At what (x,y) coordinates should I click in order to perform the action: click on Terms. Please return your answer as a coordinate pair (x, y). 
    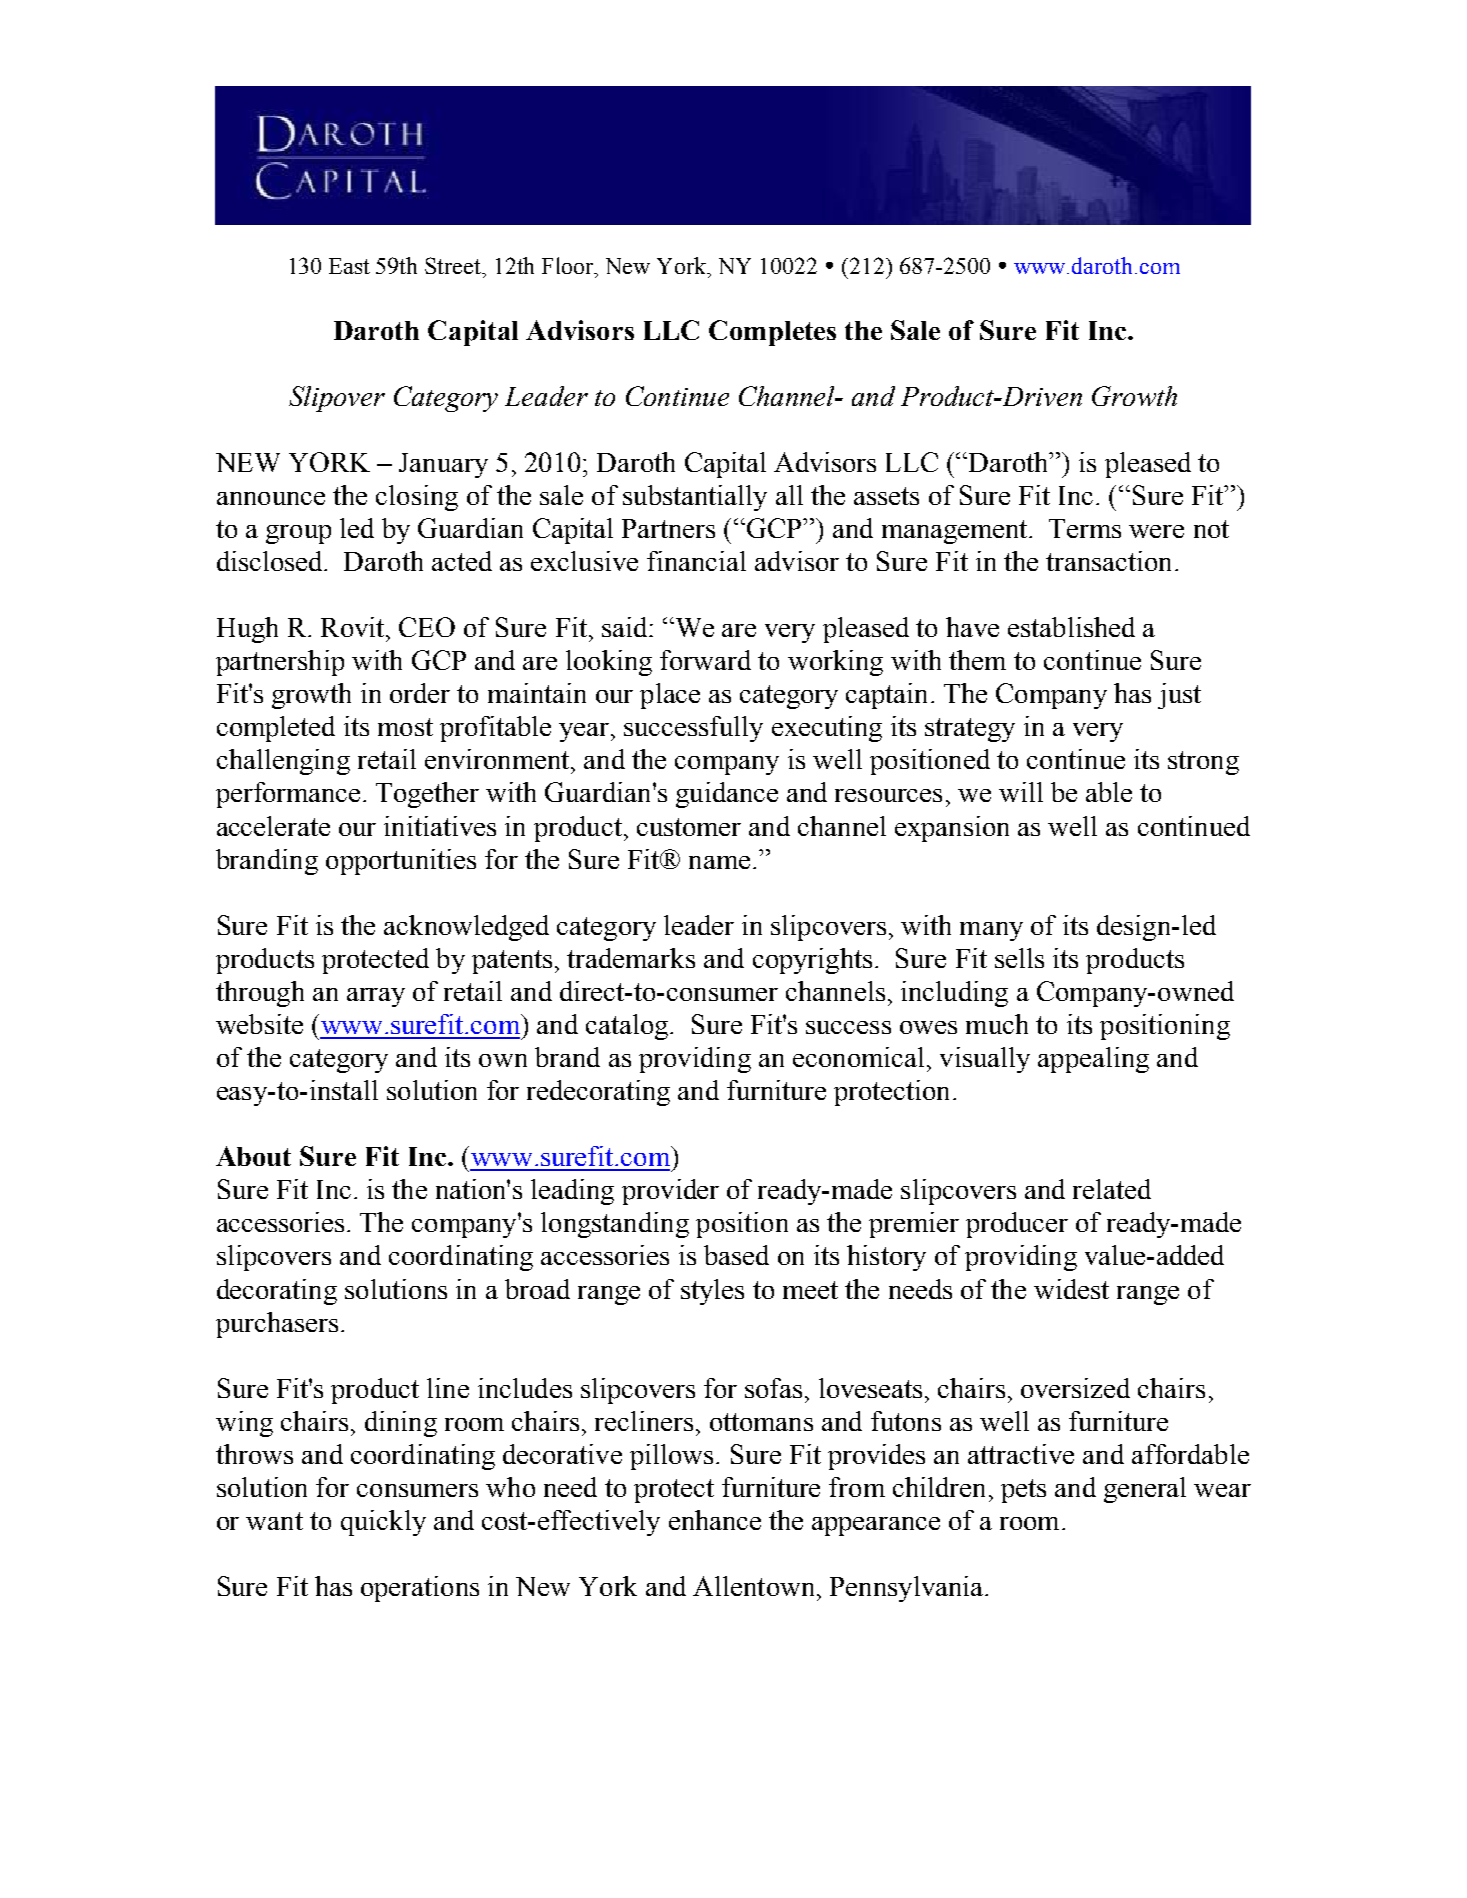
    Looking at the image, I should click on (1085, 528).
